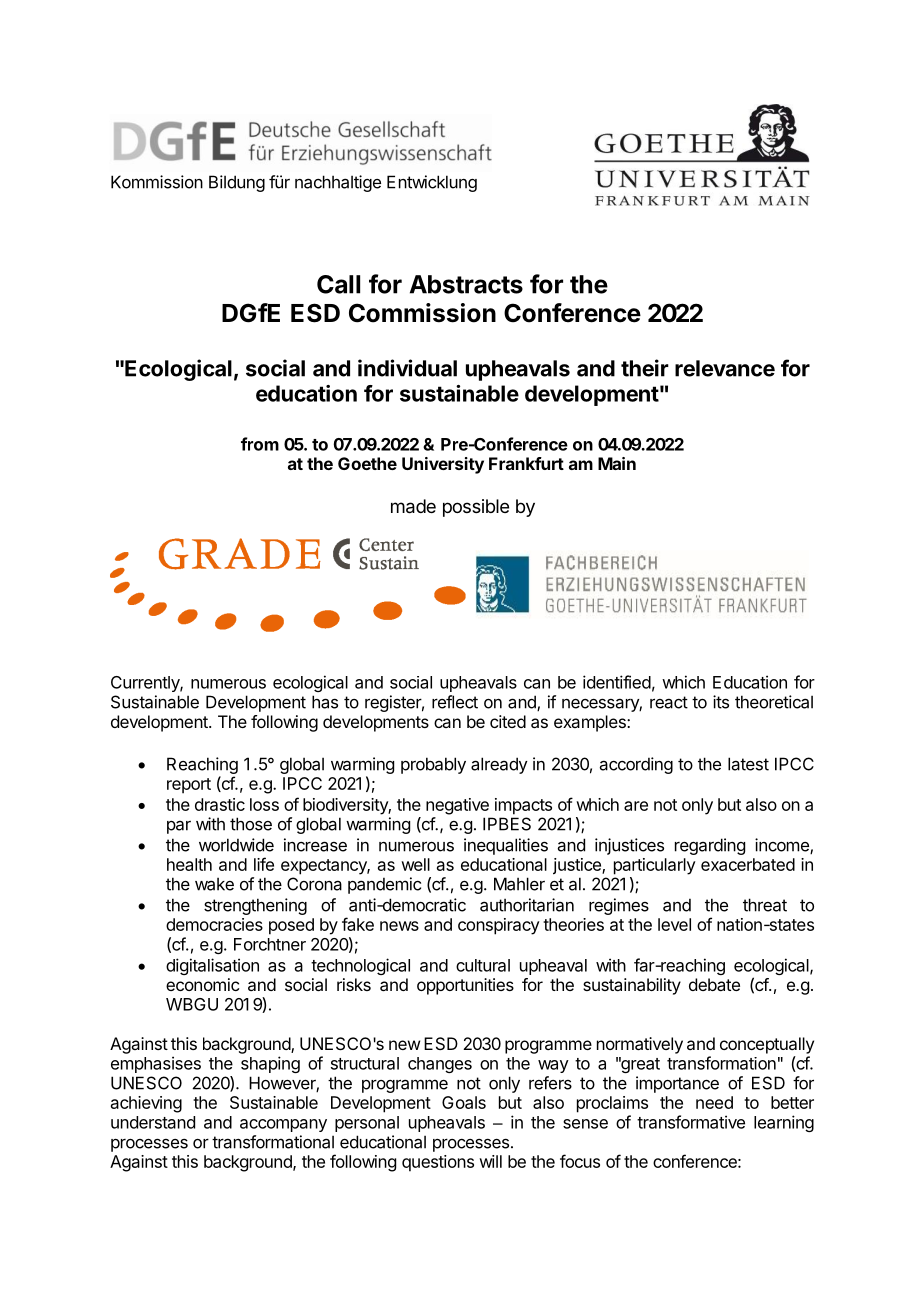  What do you see at coordinates (721, 702) in the page?
I see `its` at bounding box center [721, 702].
